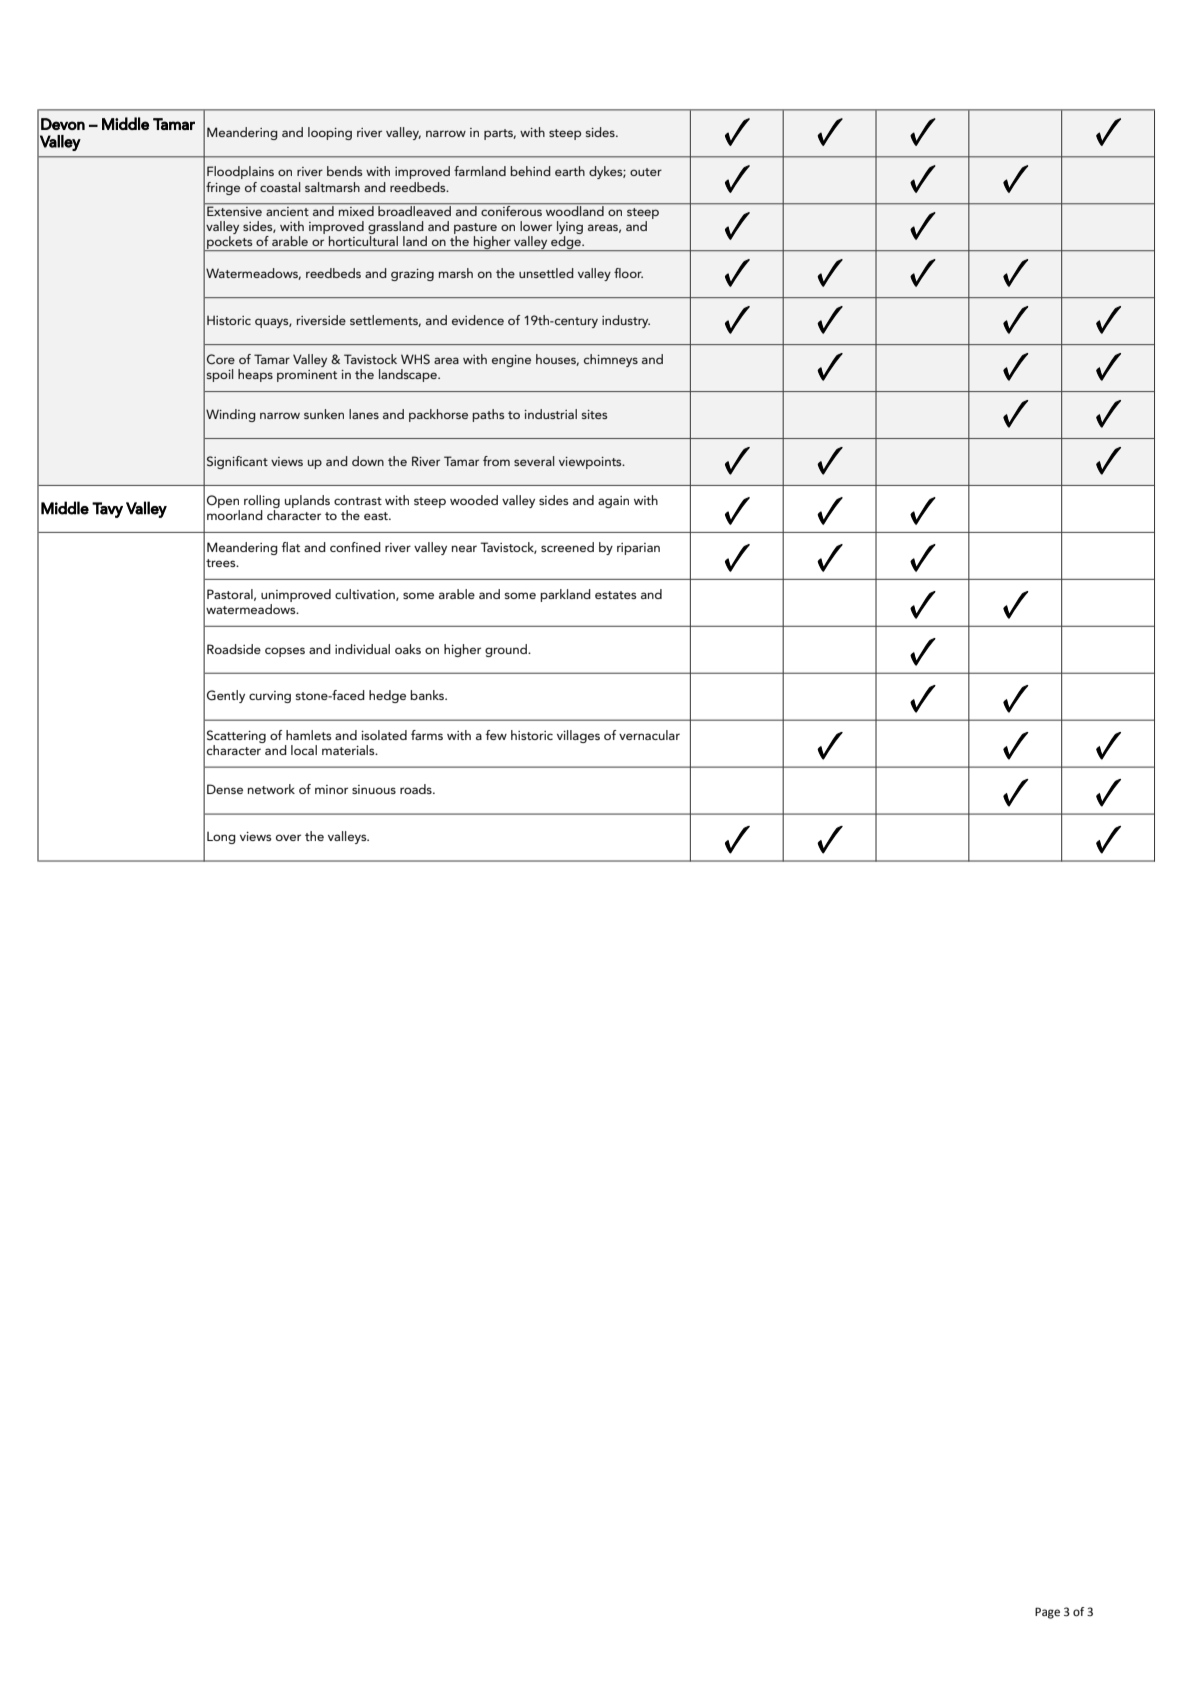 Image resolution: width=1204 pixels, height=1704 pixels. Describe the element at coordinates (307, 376) in the screenshot. I see `prominent` at that location.
